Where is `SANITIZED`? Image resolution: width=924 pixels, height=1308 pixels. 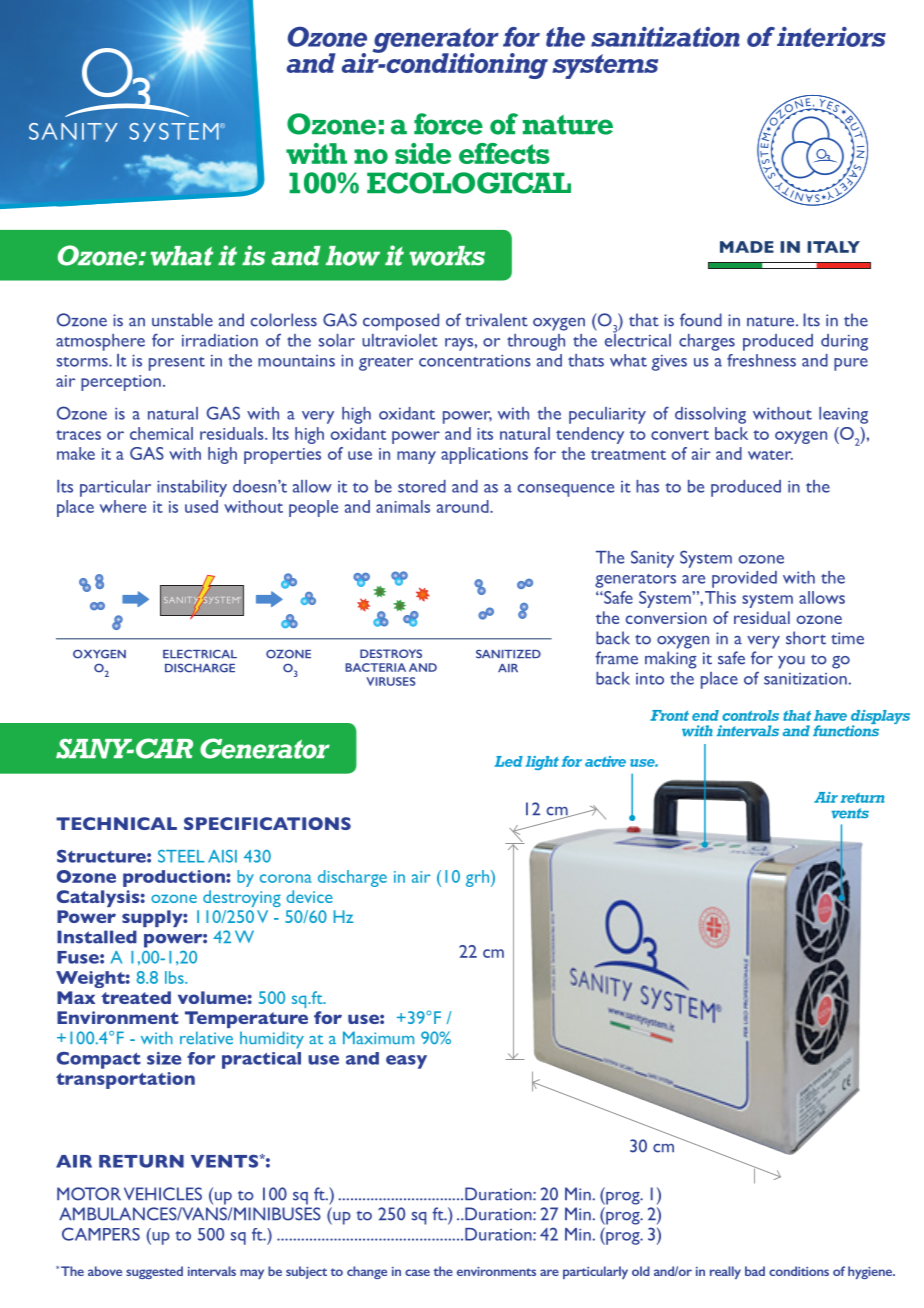
SANITIZED is located at coordinates (508, 654).
